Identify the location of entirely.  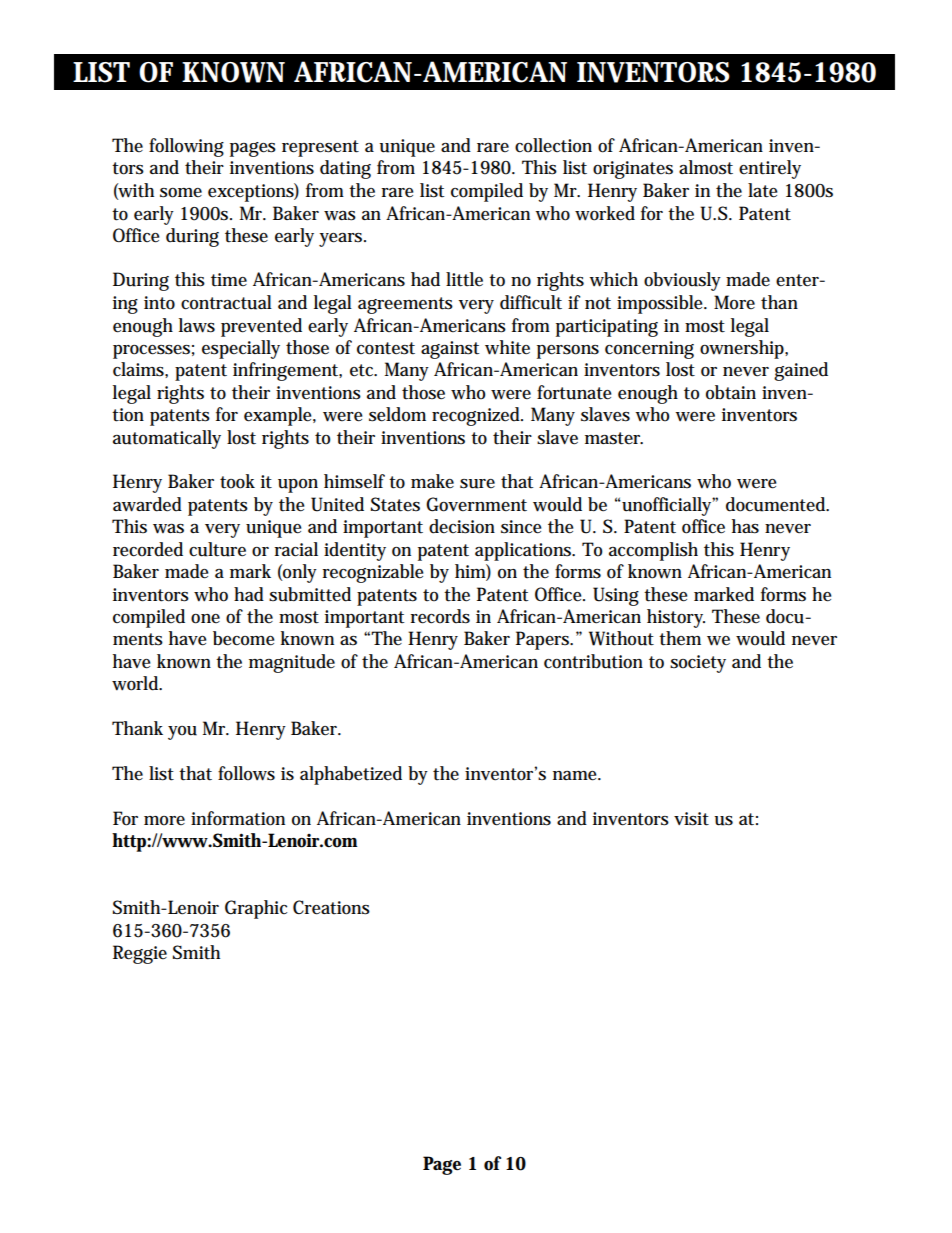
(770, 169).
